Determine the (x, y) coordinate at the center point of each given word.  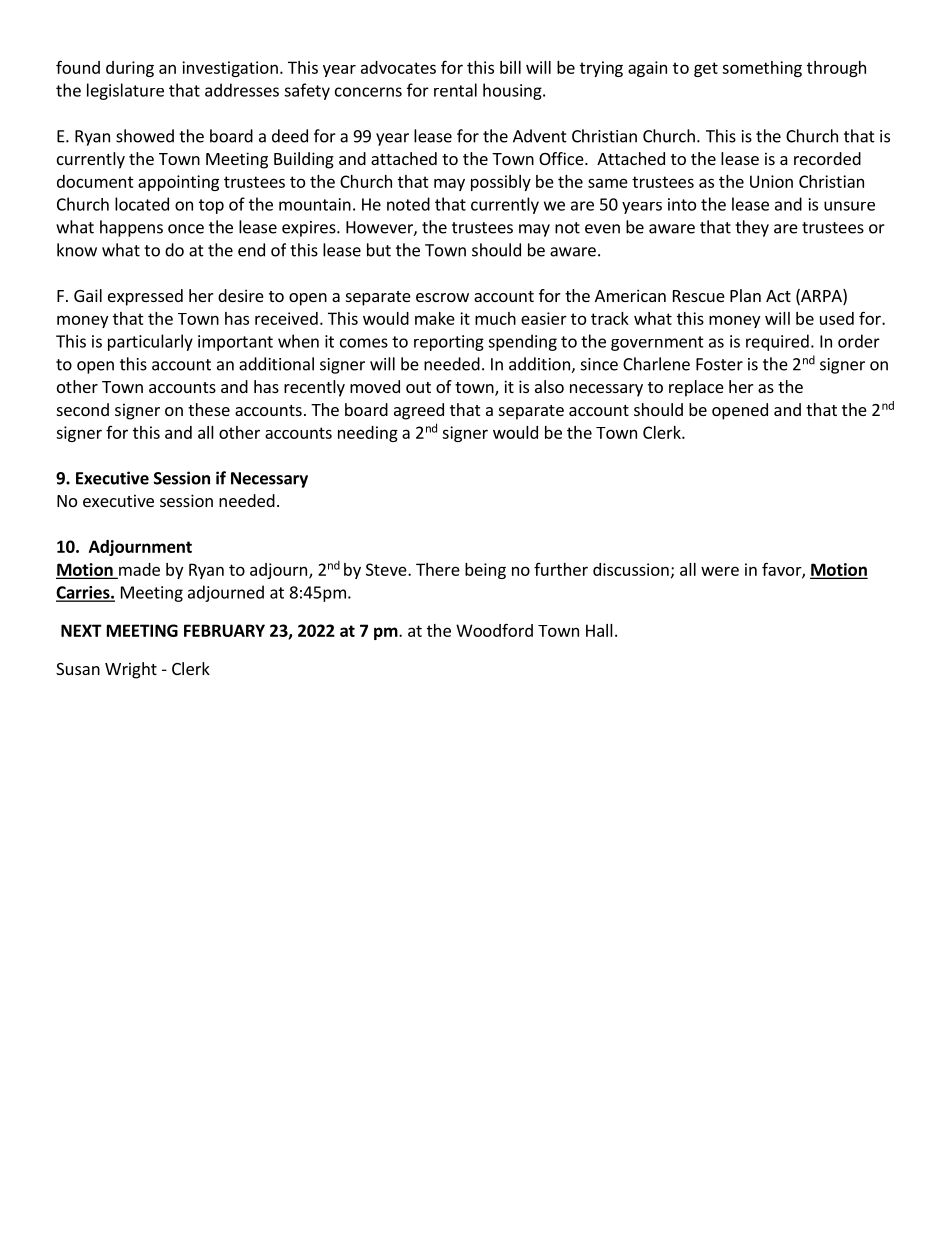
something (762, 69)
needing (368, 434)
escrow (442, 297)
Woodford (494, 630)
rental (455, 90)
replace (696, 388)
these (209, 409)
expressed (145, 297)
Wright (131, 670)
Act (778, 296)
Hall (599, 630)
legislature (125, 91)
